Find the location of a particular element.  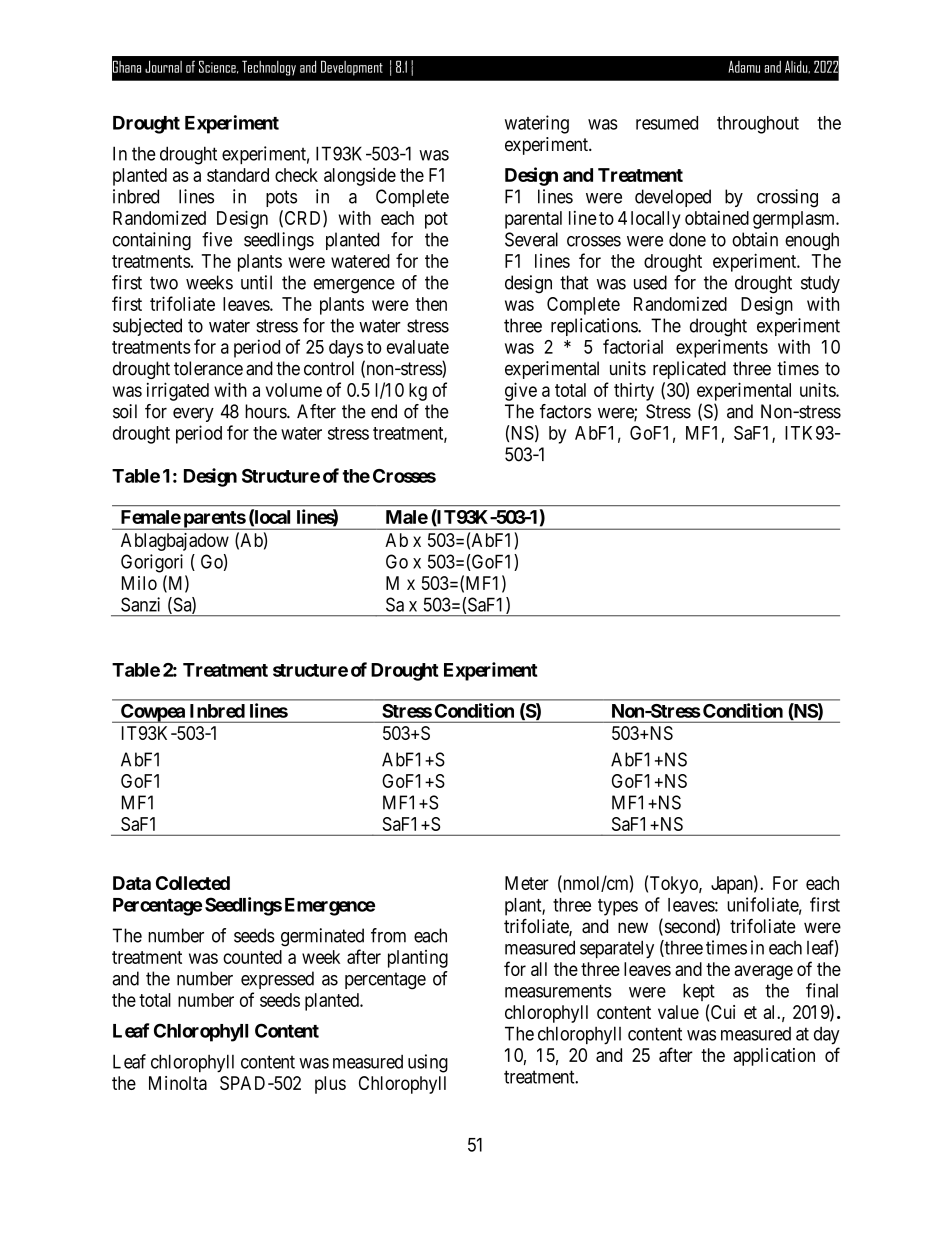

throughout is located at coordinates (758, 125).
